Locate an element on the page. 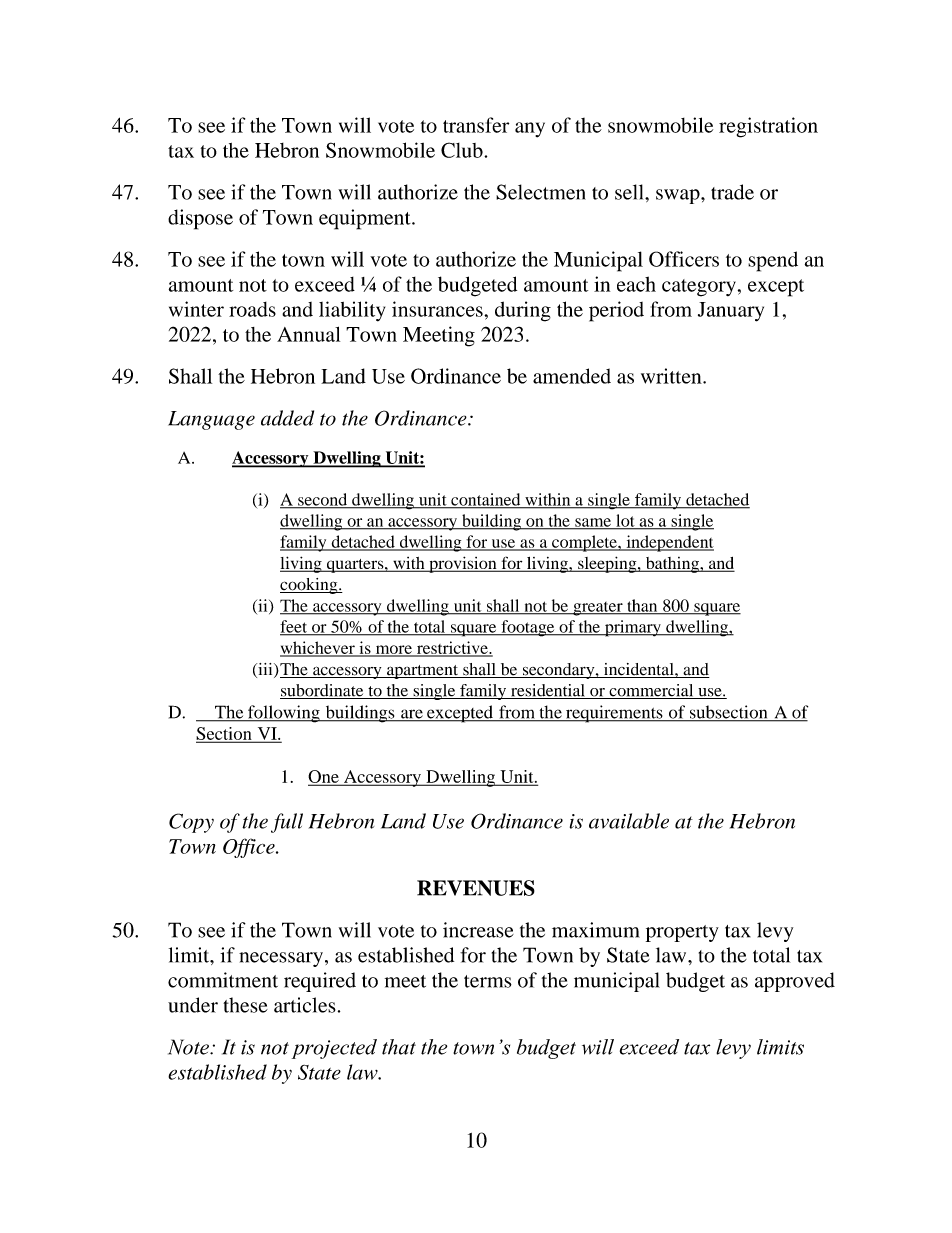 The height and width of the document is (1233, 952). Club is located at coordinates (463, 150).
